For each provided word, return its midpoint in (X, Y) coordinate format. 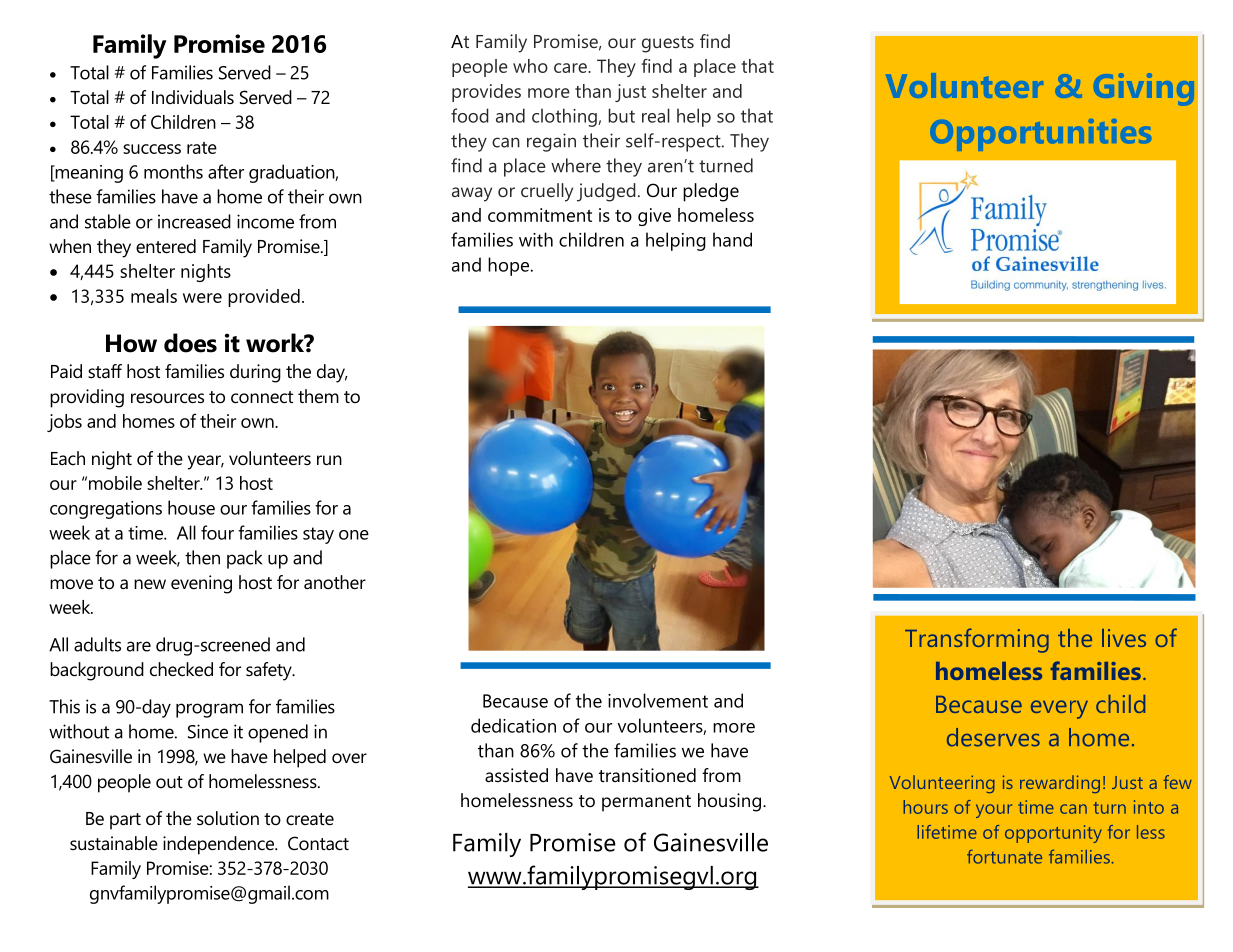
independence (219, 845)
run (329, 460)
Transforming (977, 640)
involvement (658, 700)
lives (1124, 638)
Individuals (193, 97)
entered (166, 246)
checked (181, 669)
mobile (115, 483)
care (571, 68)
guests (668, 44)
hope (508, 266)
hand (732, 239)
